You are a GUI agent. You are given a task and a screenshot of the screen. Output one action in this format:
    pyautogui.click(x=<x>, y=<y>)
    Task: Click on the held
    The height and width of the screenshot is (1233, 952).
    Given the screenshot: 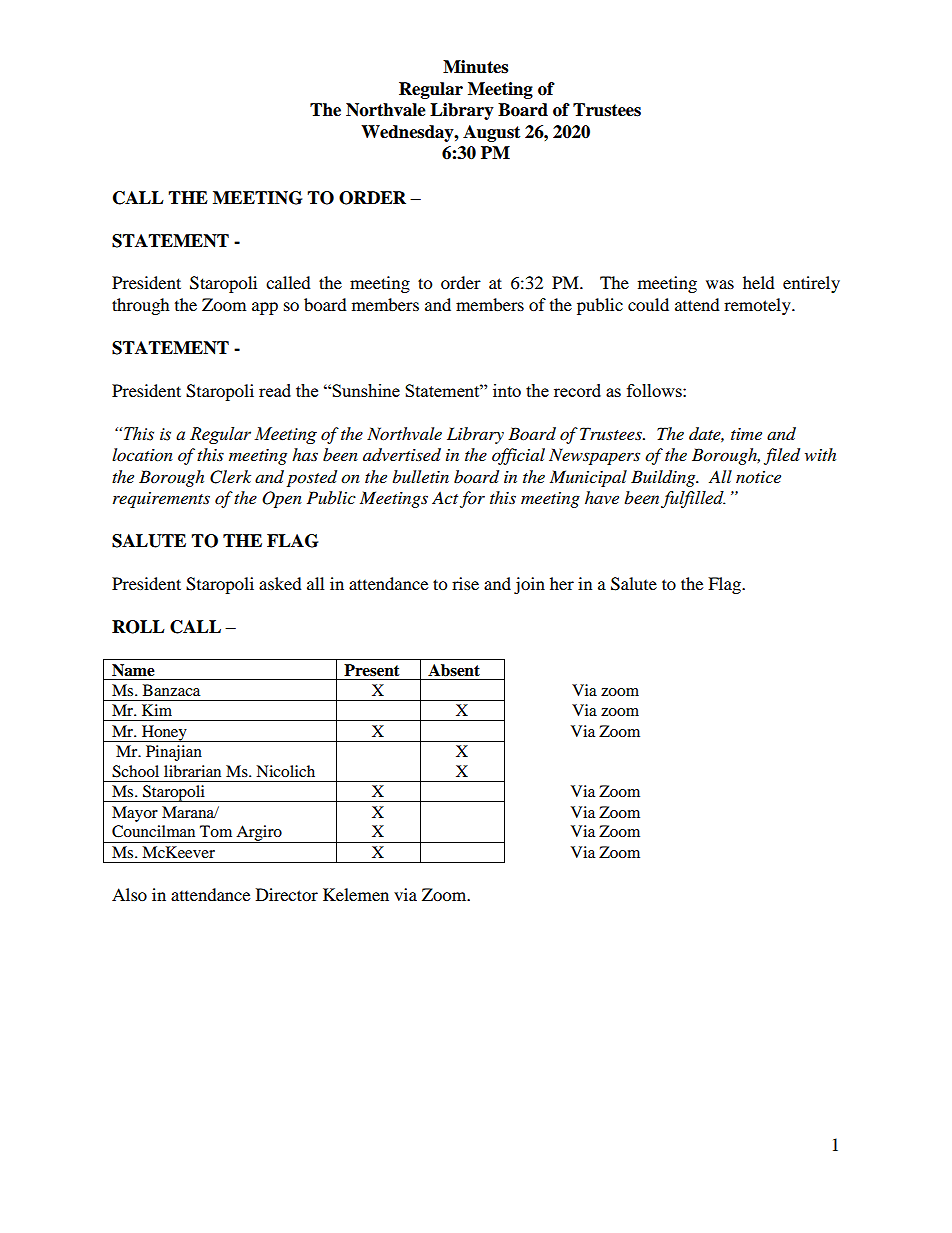 What is the action you would take?
    pyautogui.click(x=759, y=282)
